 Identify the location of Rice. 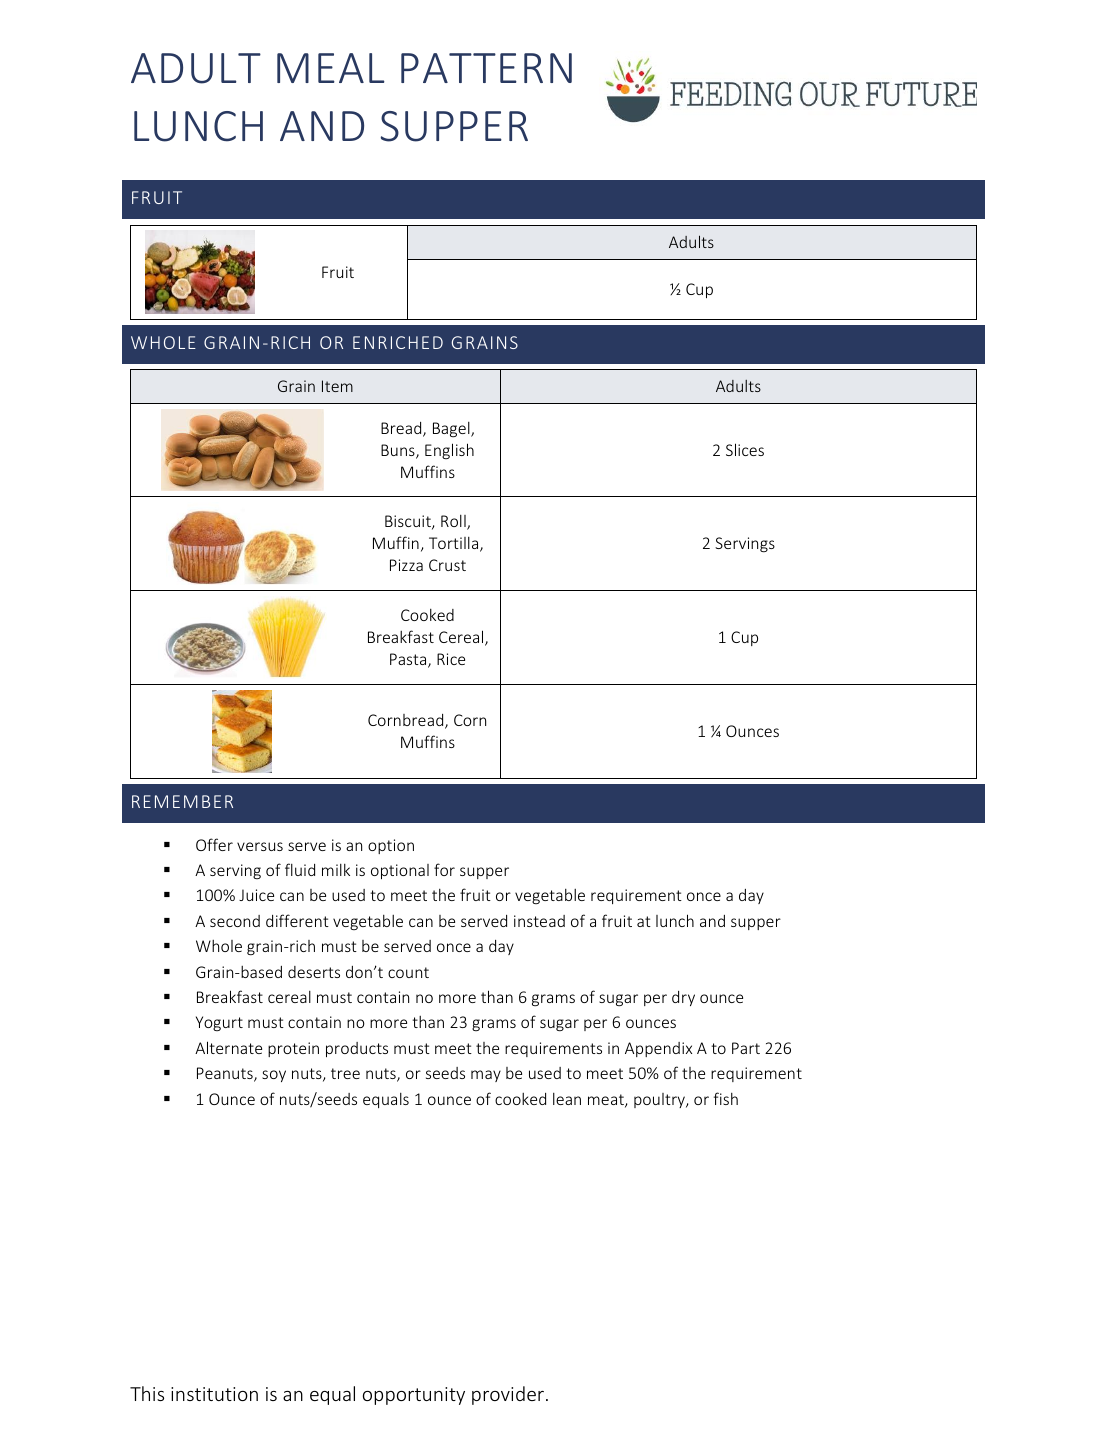
(451, 659).
